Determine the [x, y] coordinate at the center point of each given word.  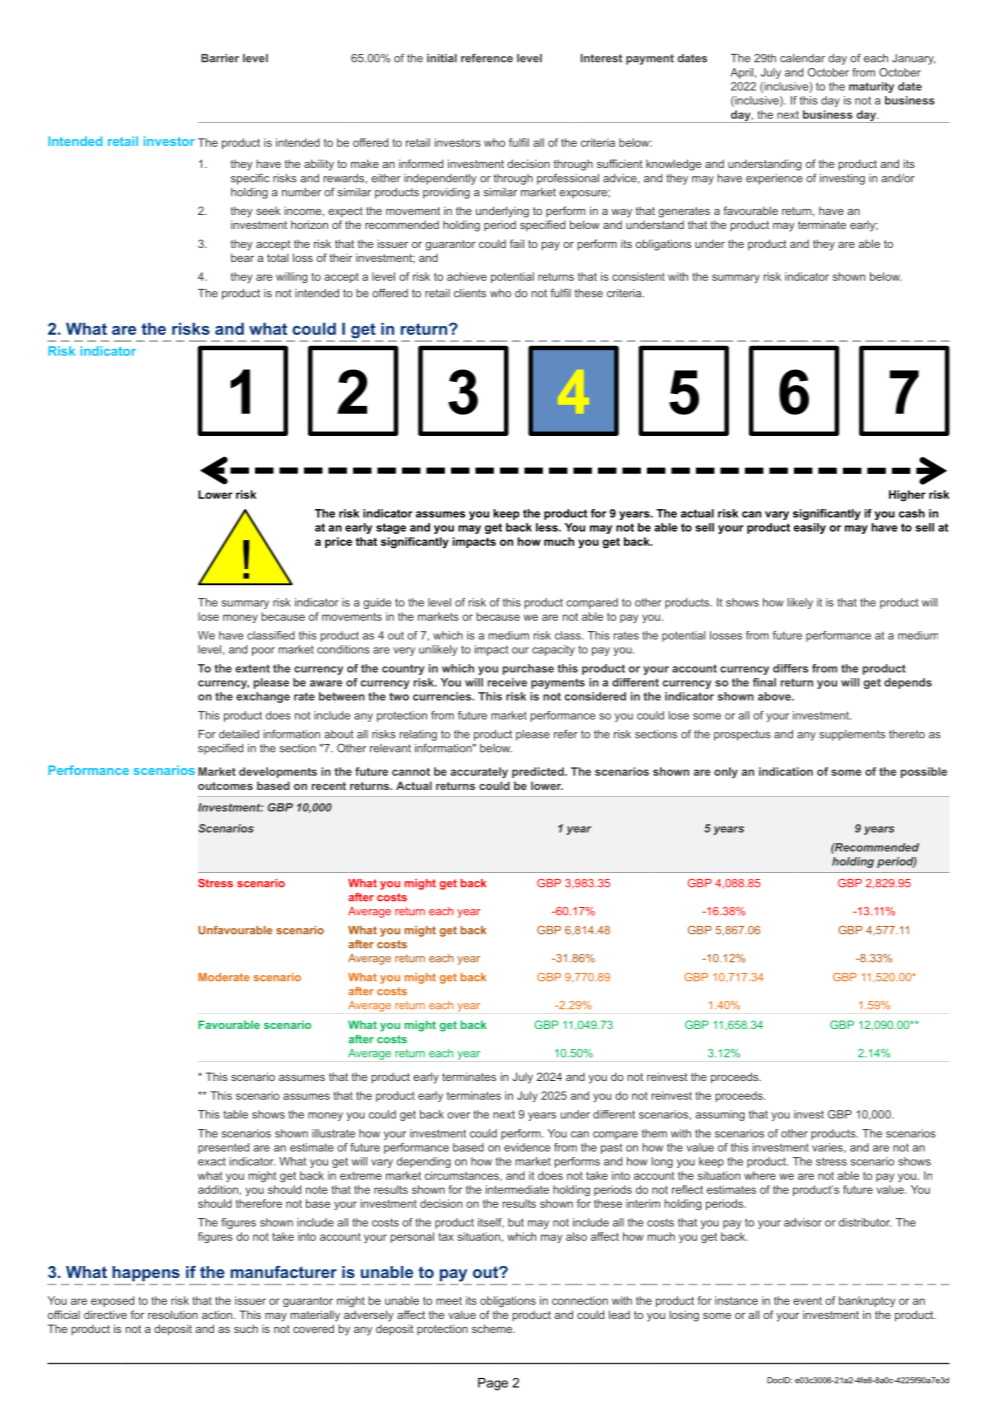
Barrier [220, 58]
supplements [852, 735]
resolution [173, 1314]
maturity [871, 87]
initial [442, 58]
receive [507, 682]
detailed [239, 734]
